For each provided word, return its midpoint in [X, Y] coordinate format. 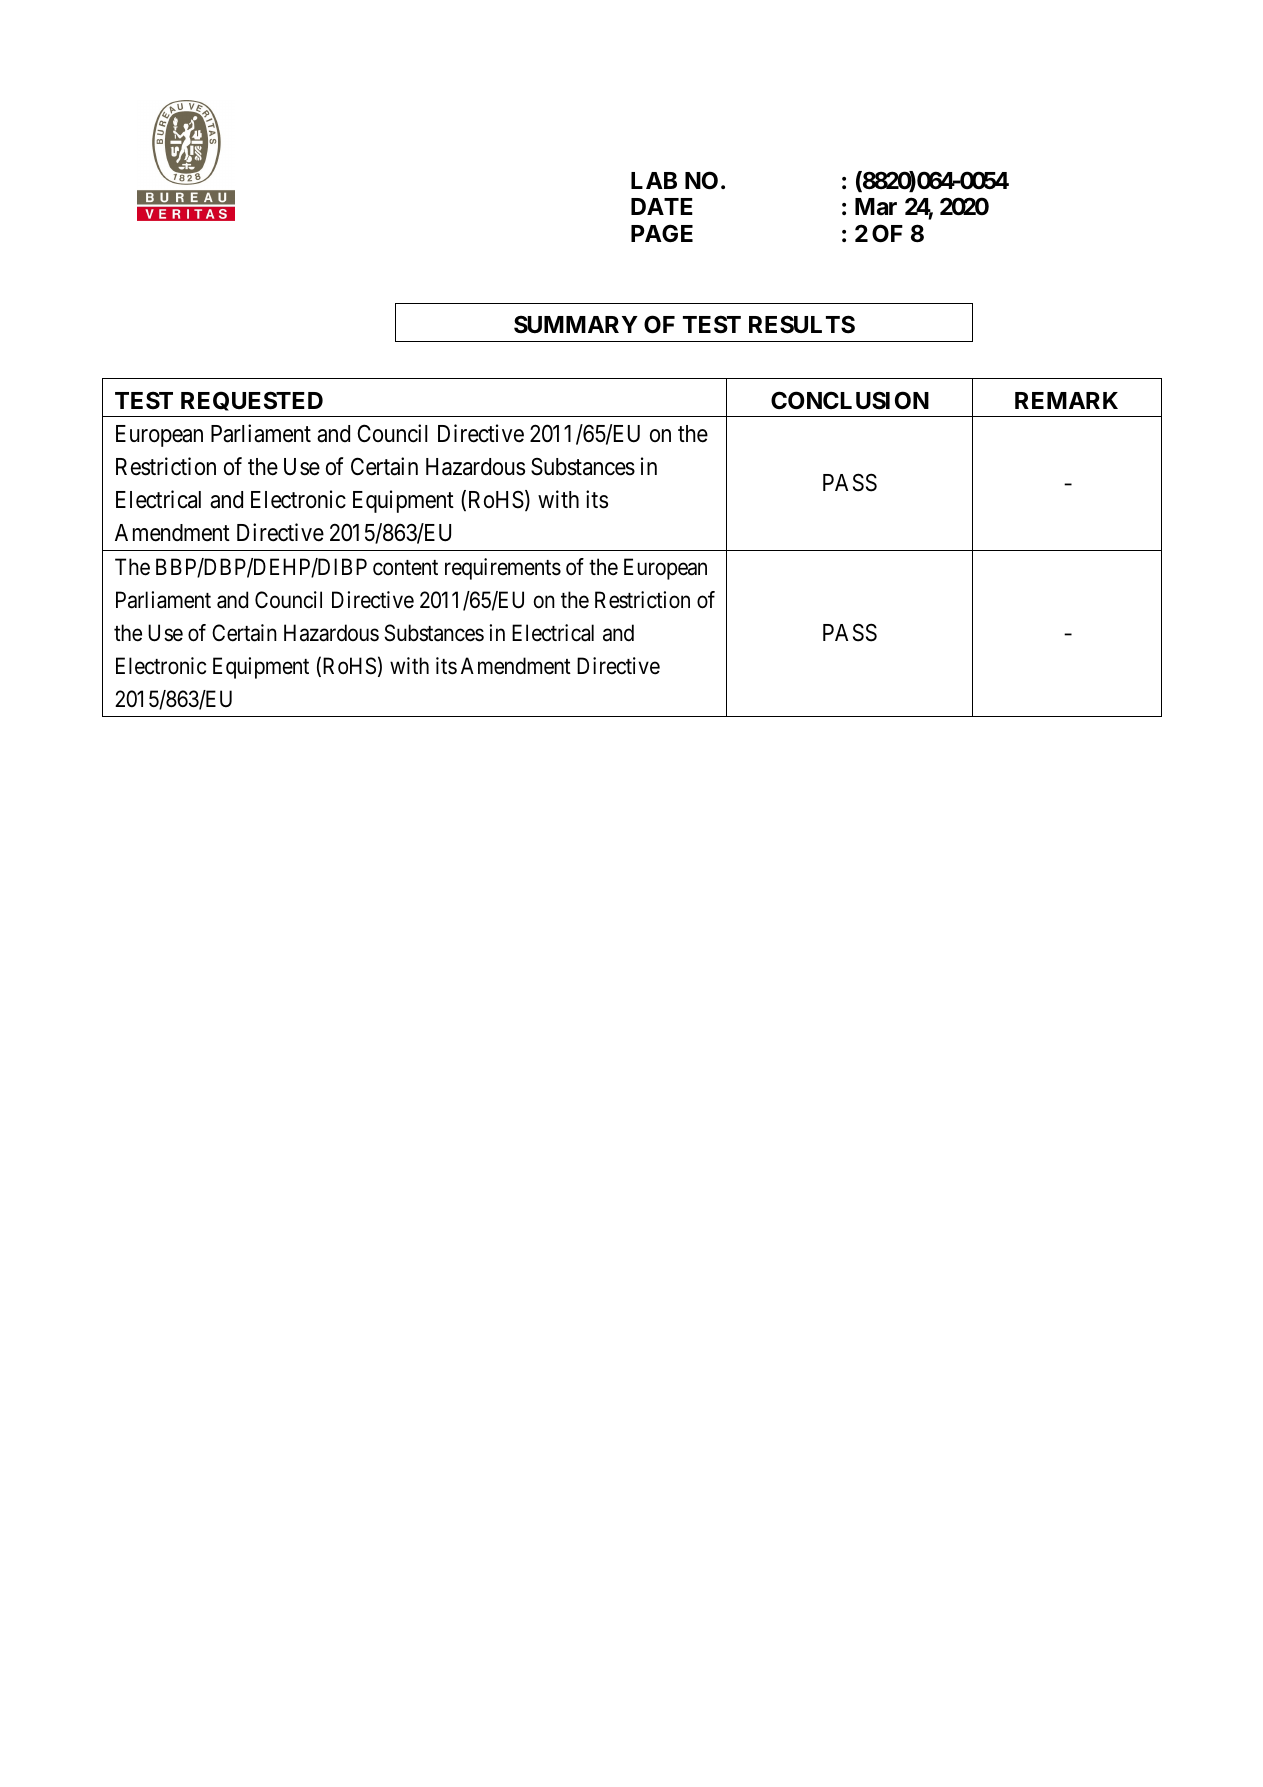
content [405, 568]
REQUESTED [252, 401]
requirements [503, 569]
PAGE [662, 233]
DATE [662, 206]
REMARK [1066, 400]
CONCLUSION [850, 400]
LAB [654, 180]
